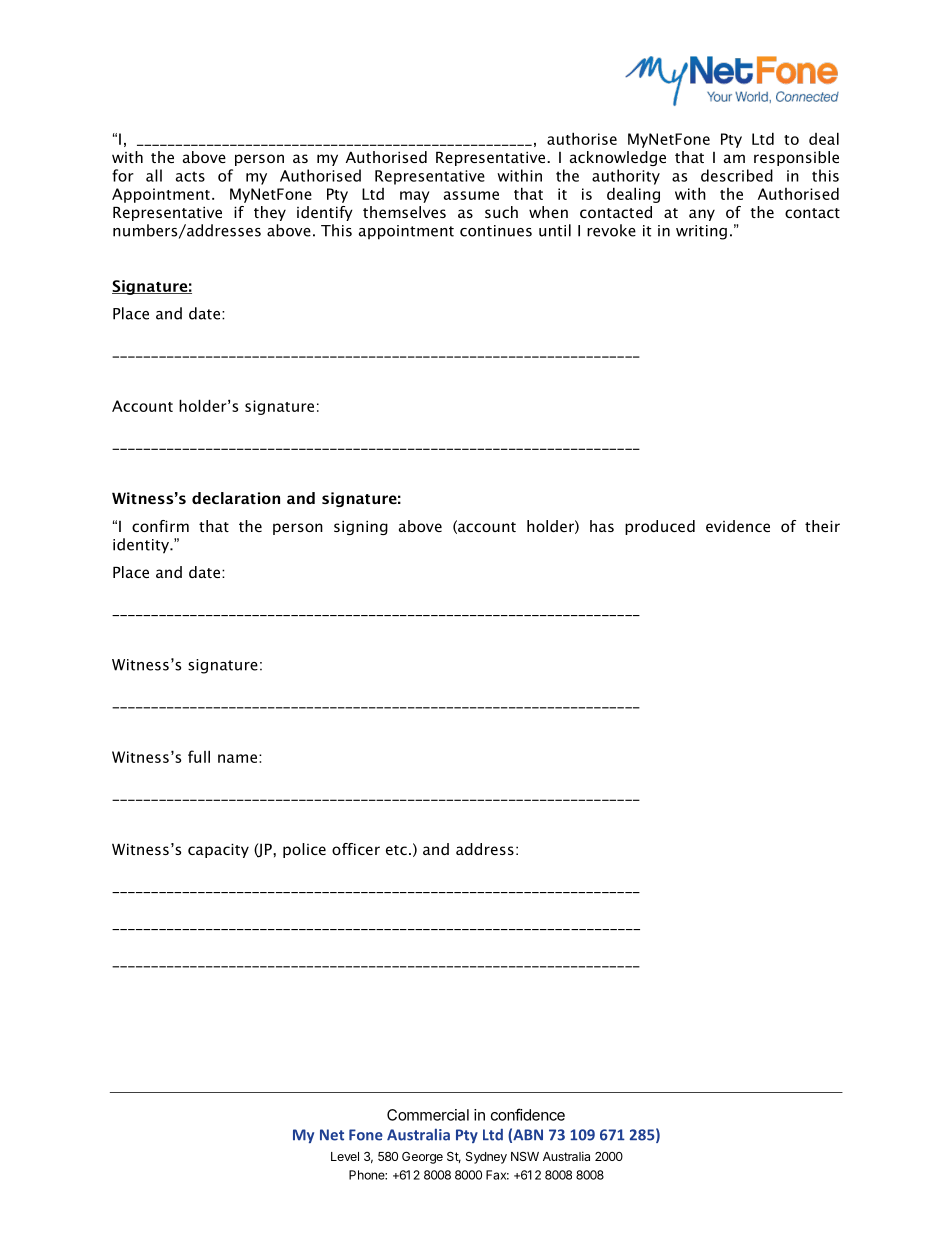 The height and width of the screenshot is (1233, 952). Describe the element at coordinates (737, 175) in the screenshot. I see `described` at that location.
